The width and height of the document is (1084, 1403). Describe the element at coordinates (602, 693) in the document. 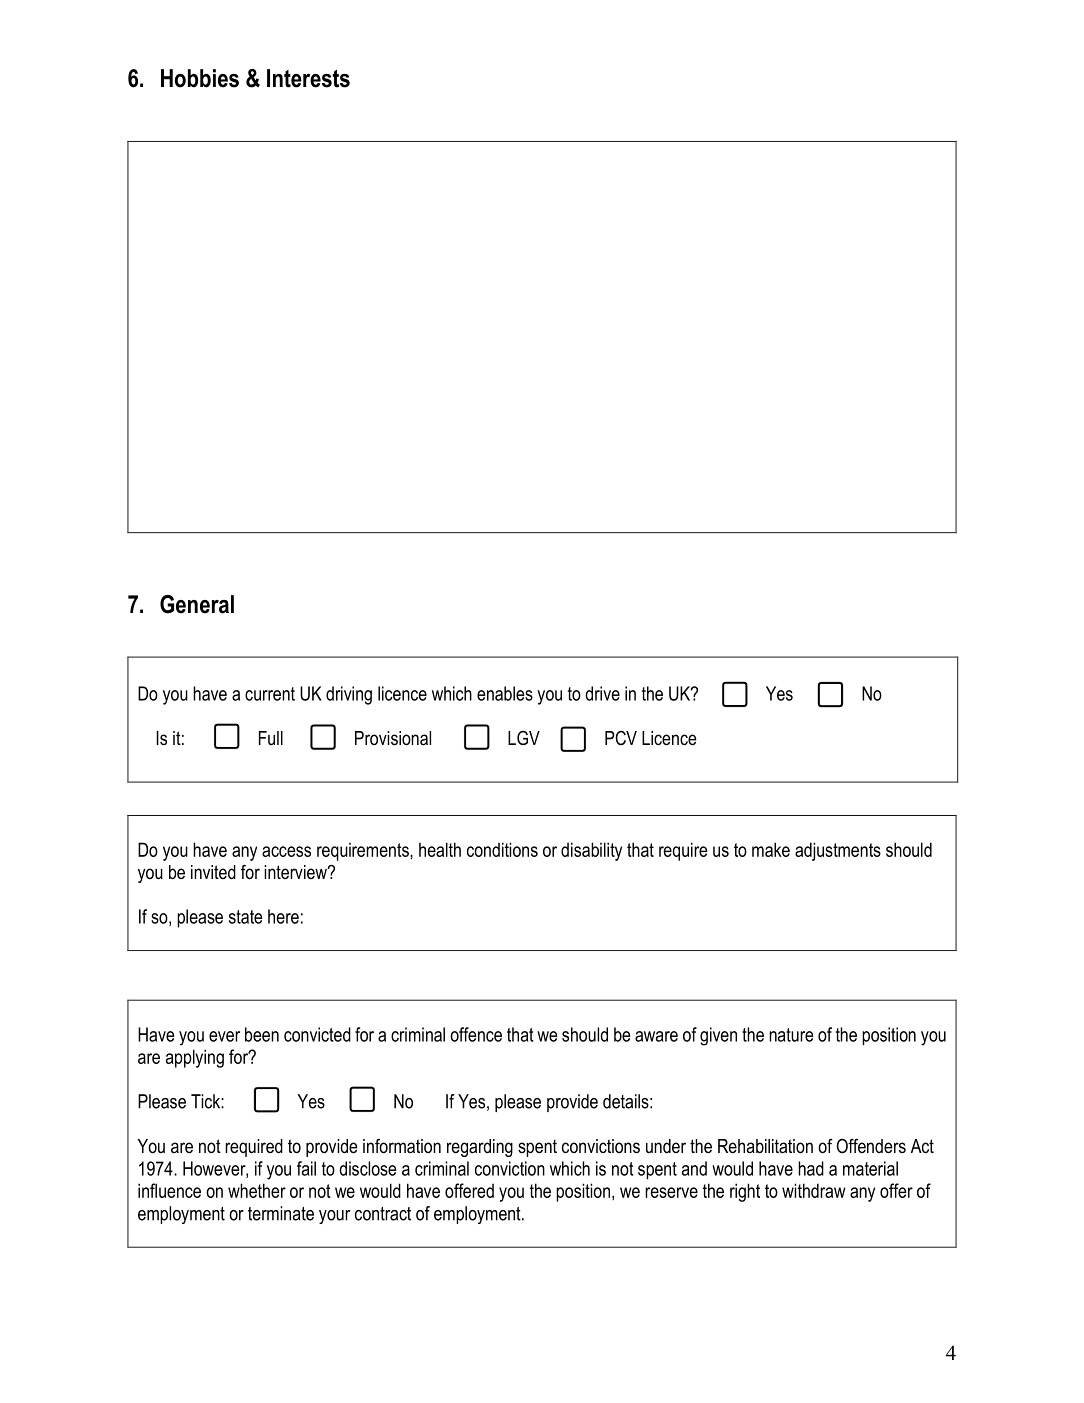

I see `drive` at that location.
